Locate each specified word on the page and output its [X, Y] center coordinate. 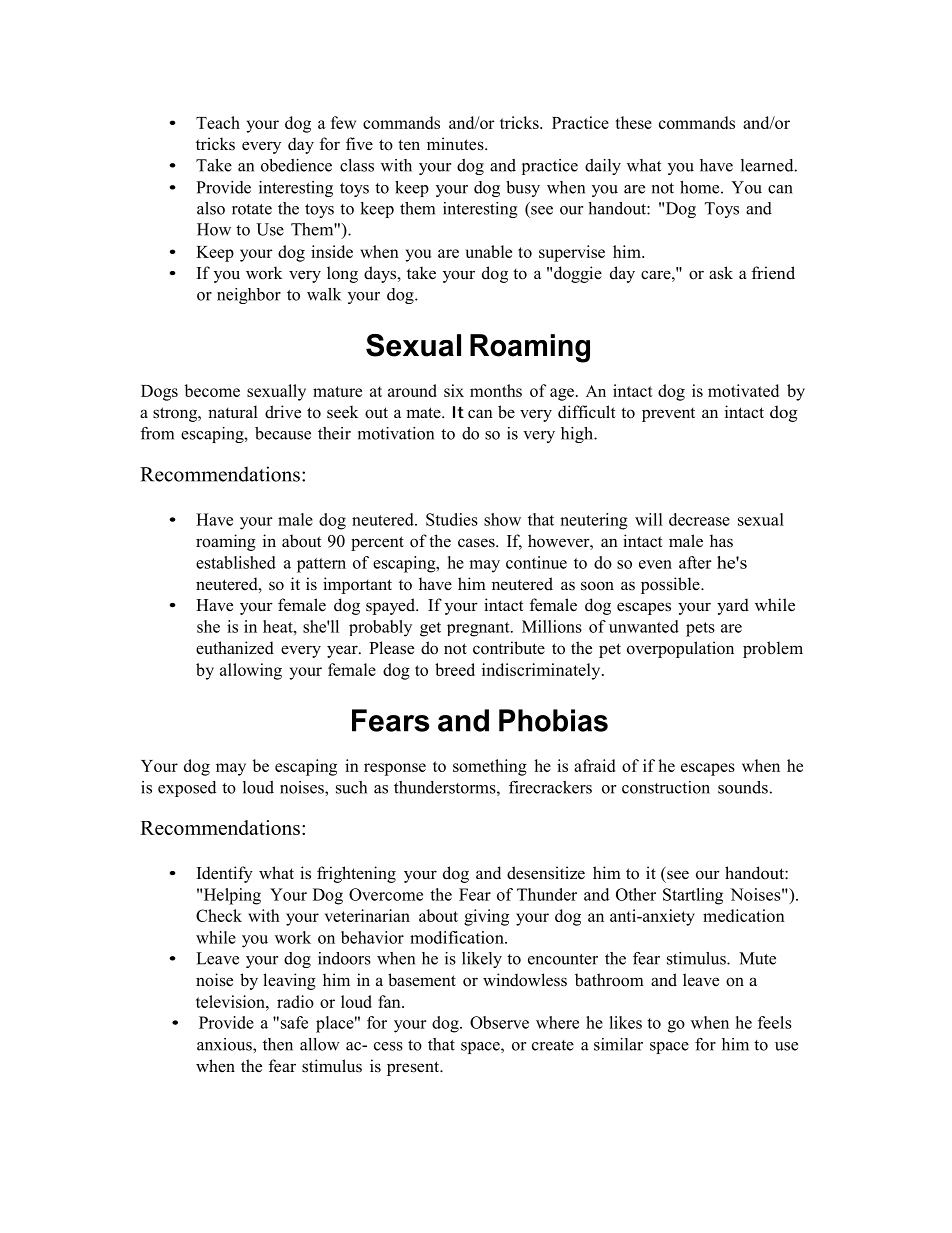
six [454, 390]
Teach [218, 122]
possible [671, 585]
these [633, 122]
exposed [187, 789]
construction [666, 787]
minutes [456, 144]
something [490, 767]
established [236, 562]
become [212, 390]
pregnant [479, 629]
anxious [225, 1044]
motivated [743, 390]
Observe [499, 1022]
